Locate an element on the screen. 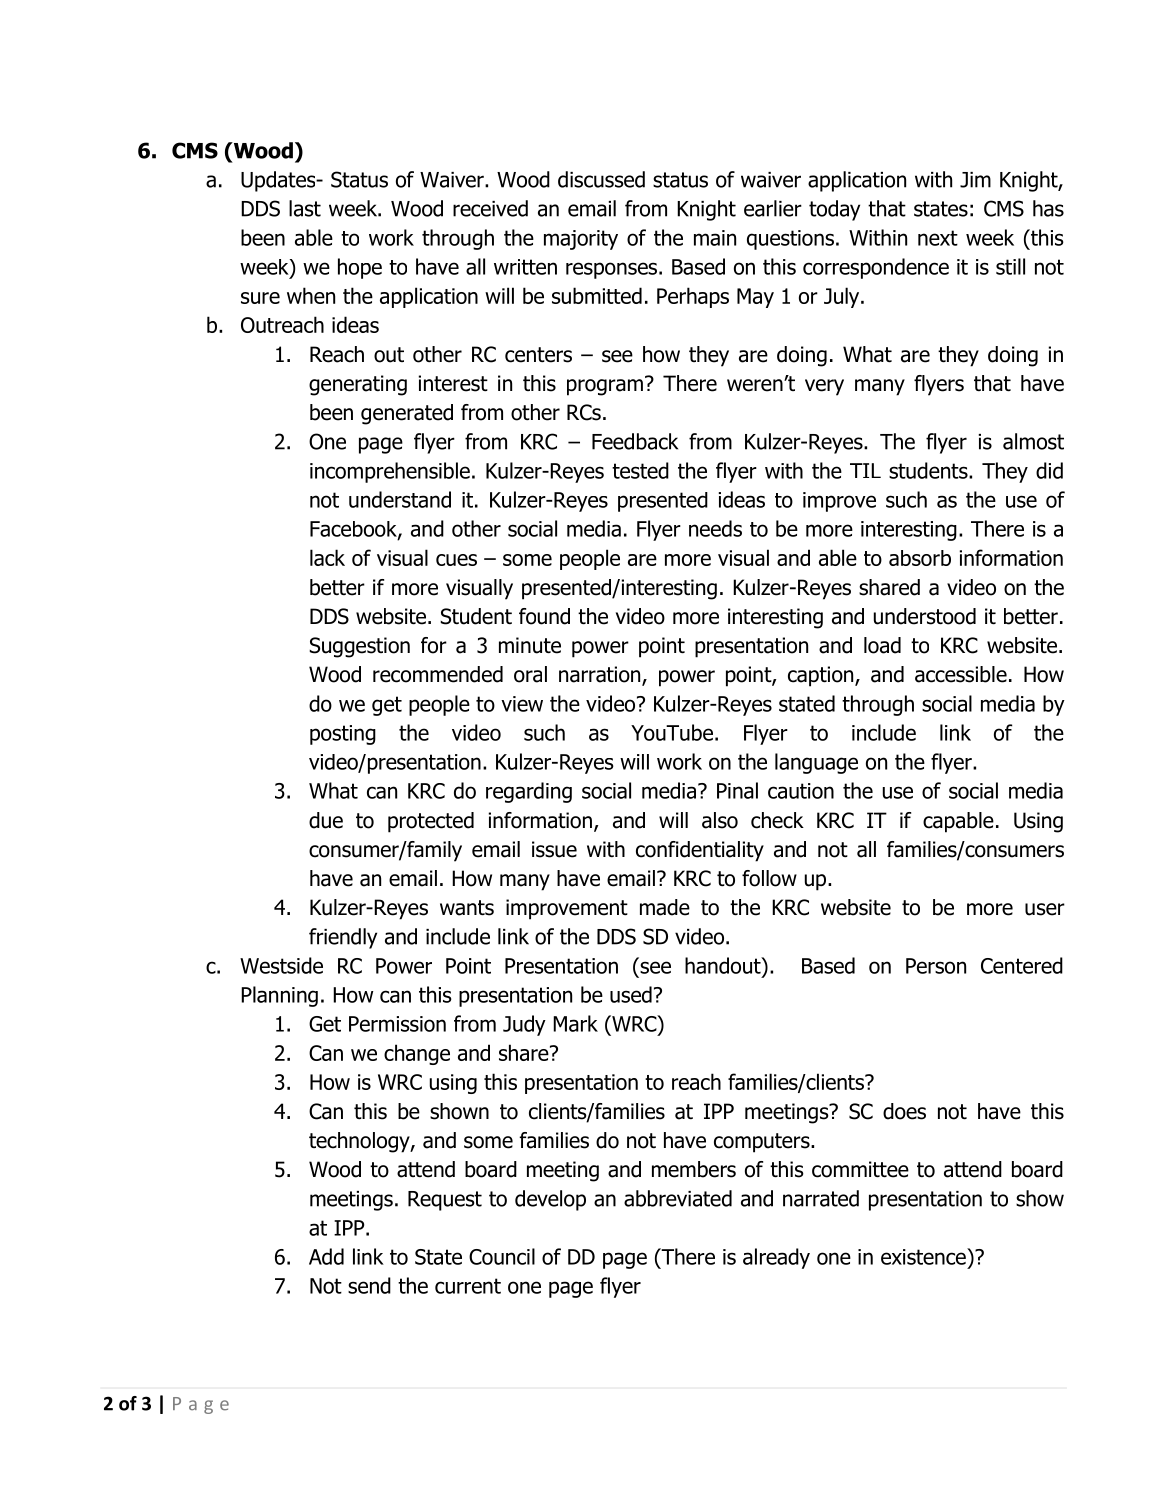 The width and height of the screenshot is (1167, 1510). next is located at coordinates (938, 238).
